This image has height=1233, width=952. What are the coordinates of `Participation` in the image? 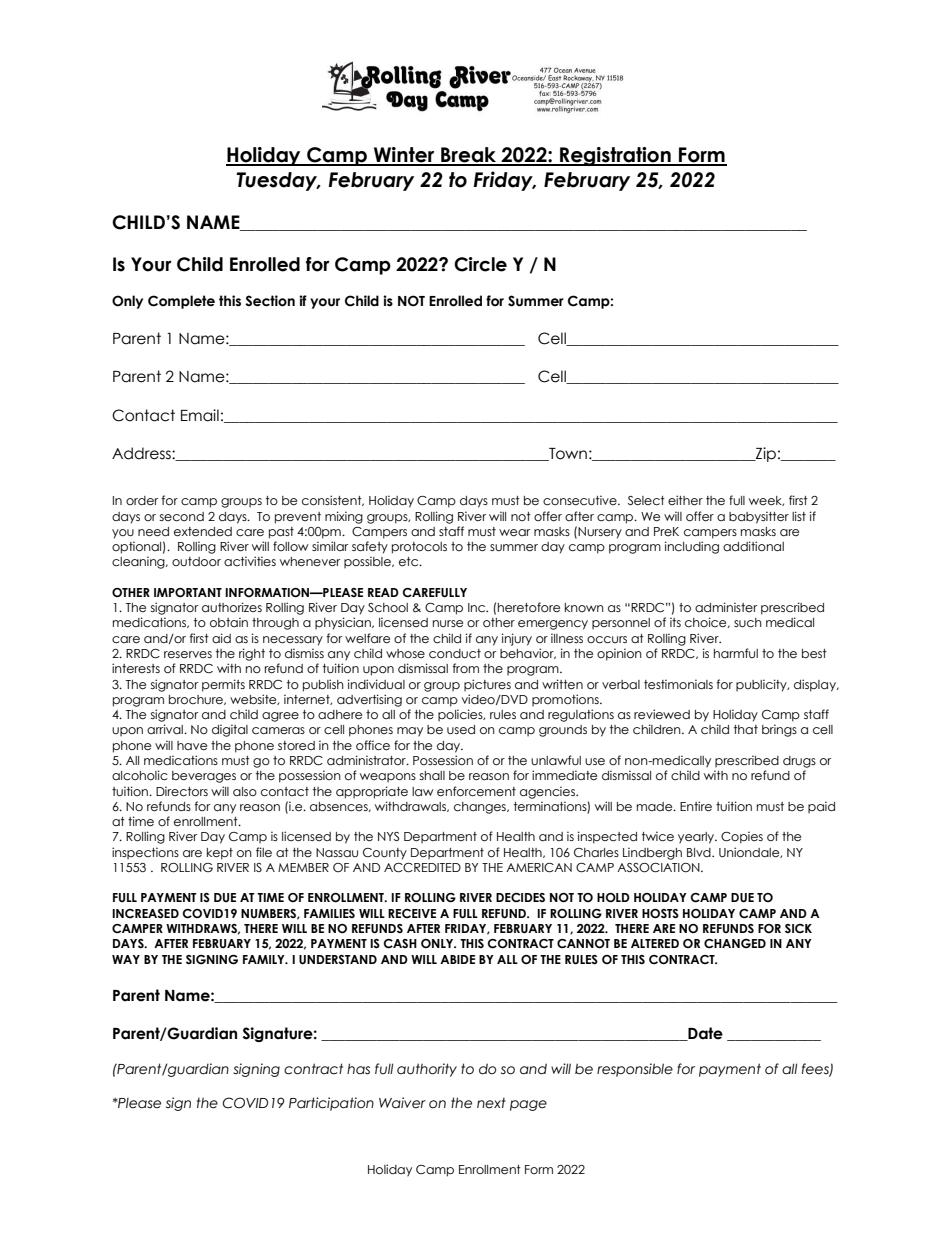 It's located at (331, 1104).
